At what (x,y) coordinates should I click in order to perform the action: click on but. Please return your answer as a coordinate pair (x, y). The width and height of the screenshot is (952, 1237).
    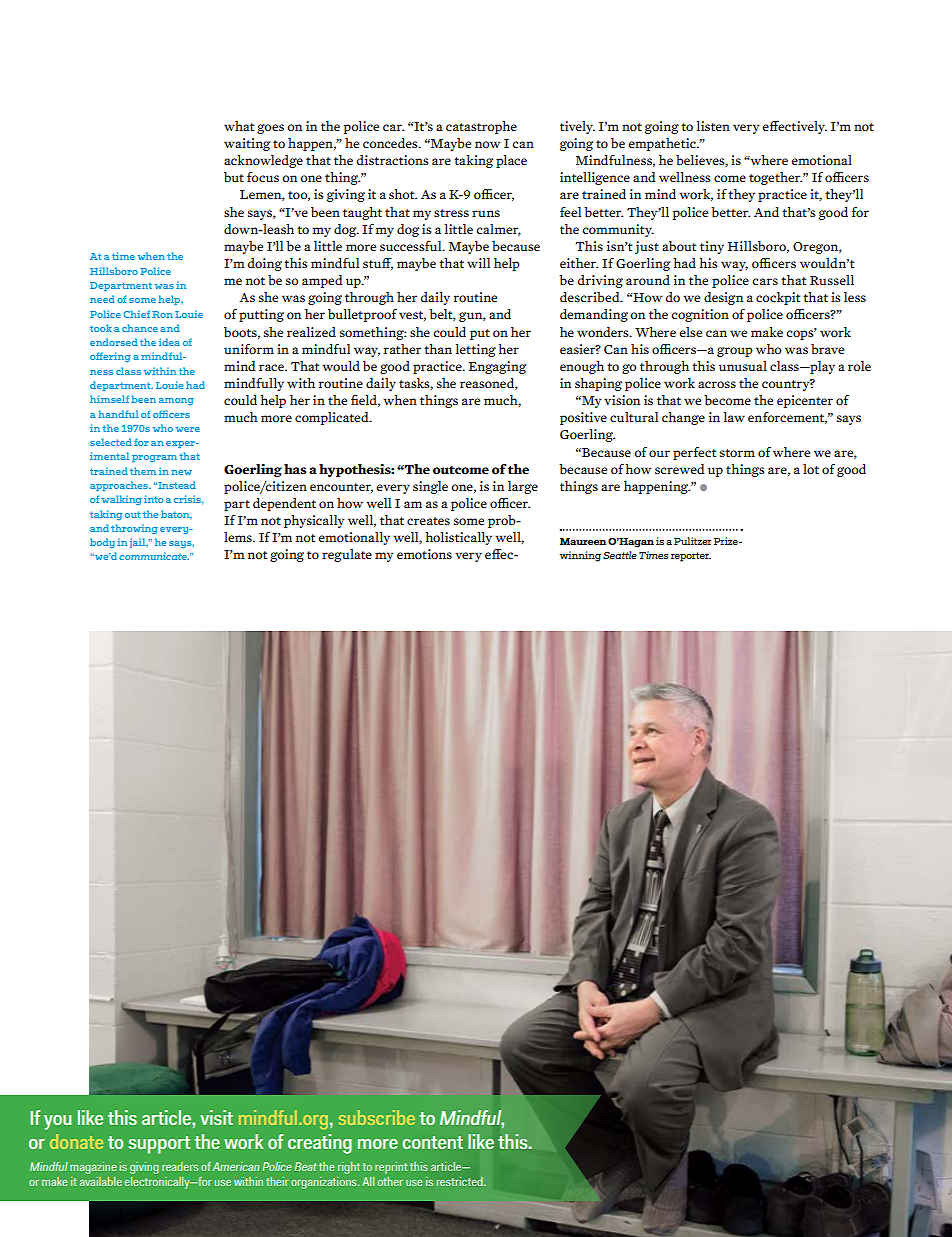
    Looking at the image, I should click on (234, 177).
